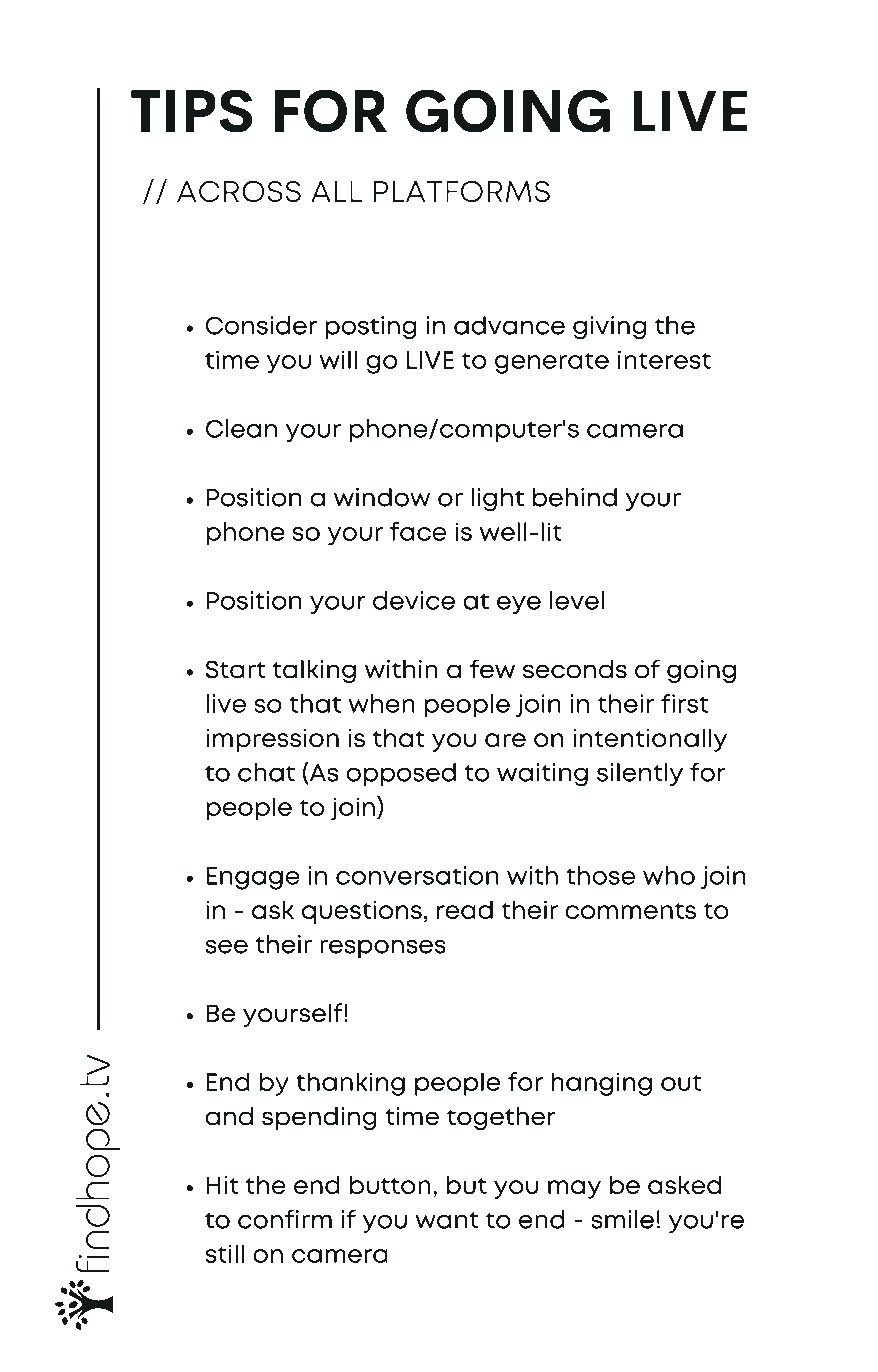 This document has height=1372, width=878. I want to click on Clean, so click(241, 428).
